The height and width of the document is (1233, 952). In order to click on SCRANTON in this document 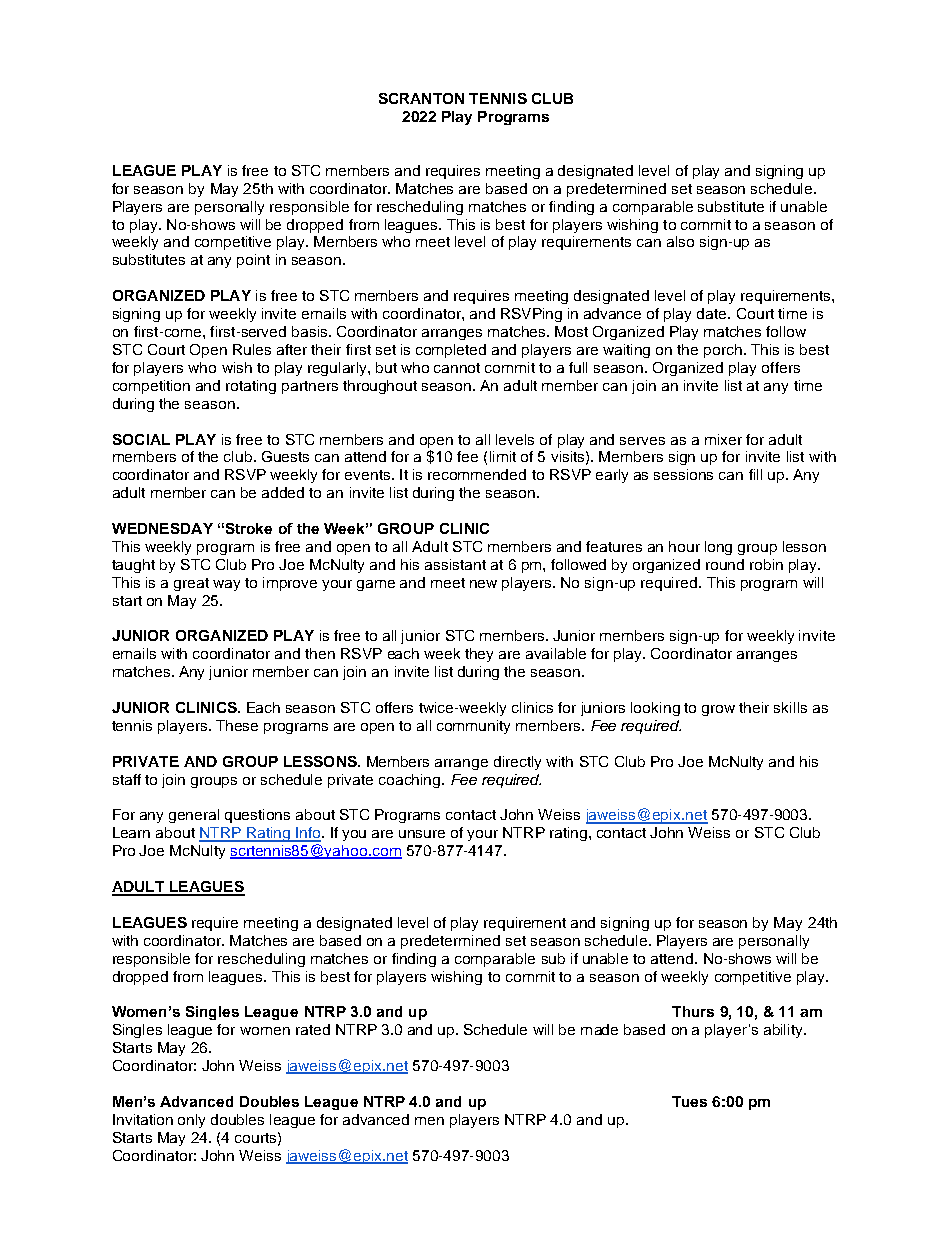, I will do `click(421, 98)`.
